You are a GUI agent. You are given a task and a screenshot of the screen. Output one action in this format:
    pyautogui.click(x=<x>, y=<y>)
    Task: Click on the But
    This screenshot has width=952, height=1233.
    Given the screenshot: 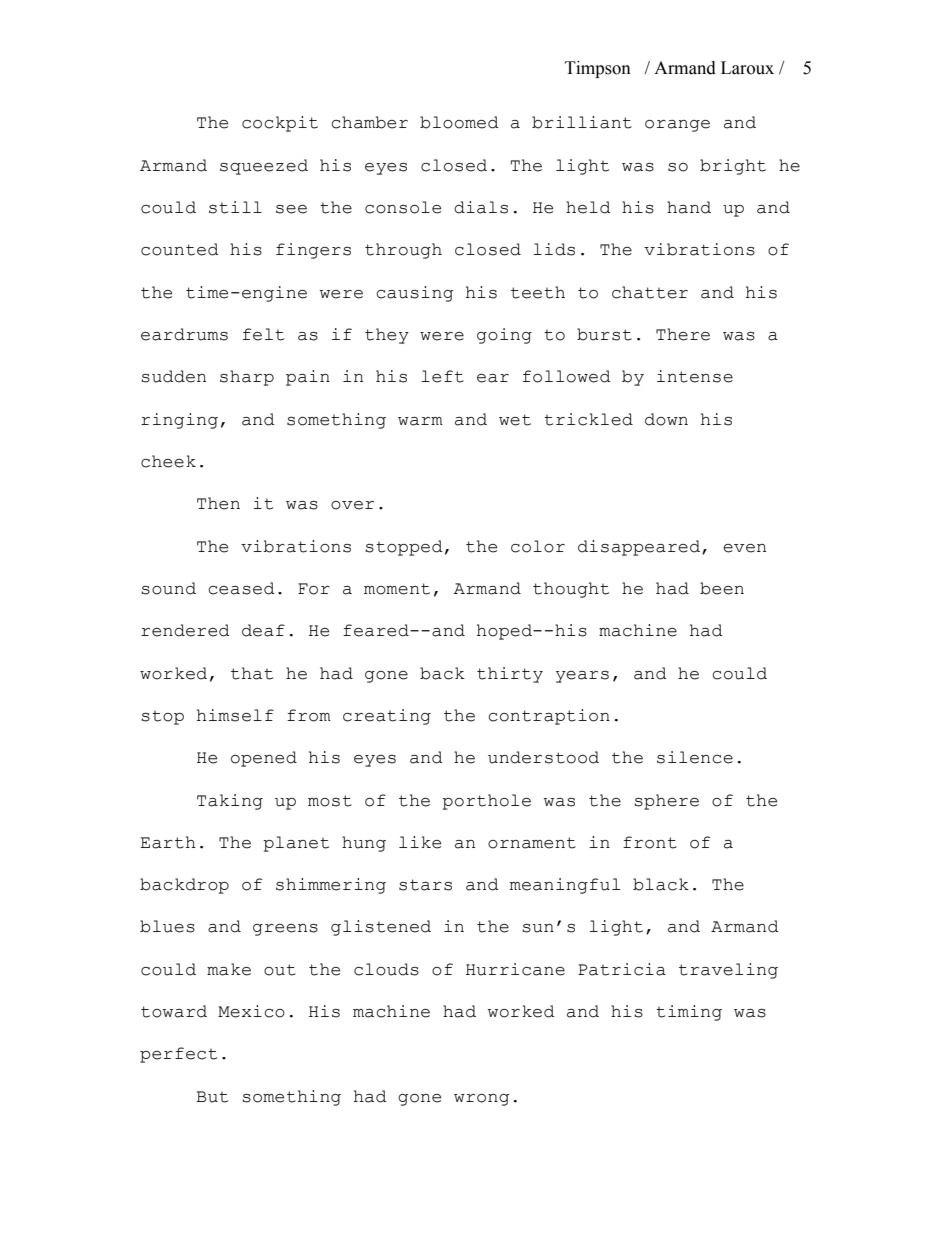 What is the action you would take?
    pyautogui.click(x=212, y=1097)
